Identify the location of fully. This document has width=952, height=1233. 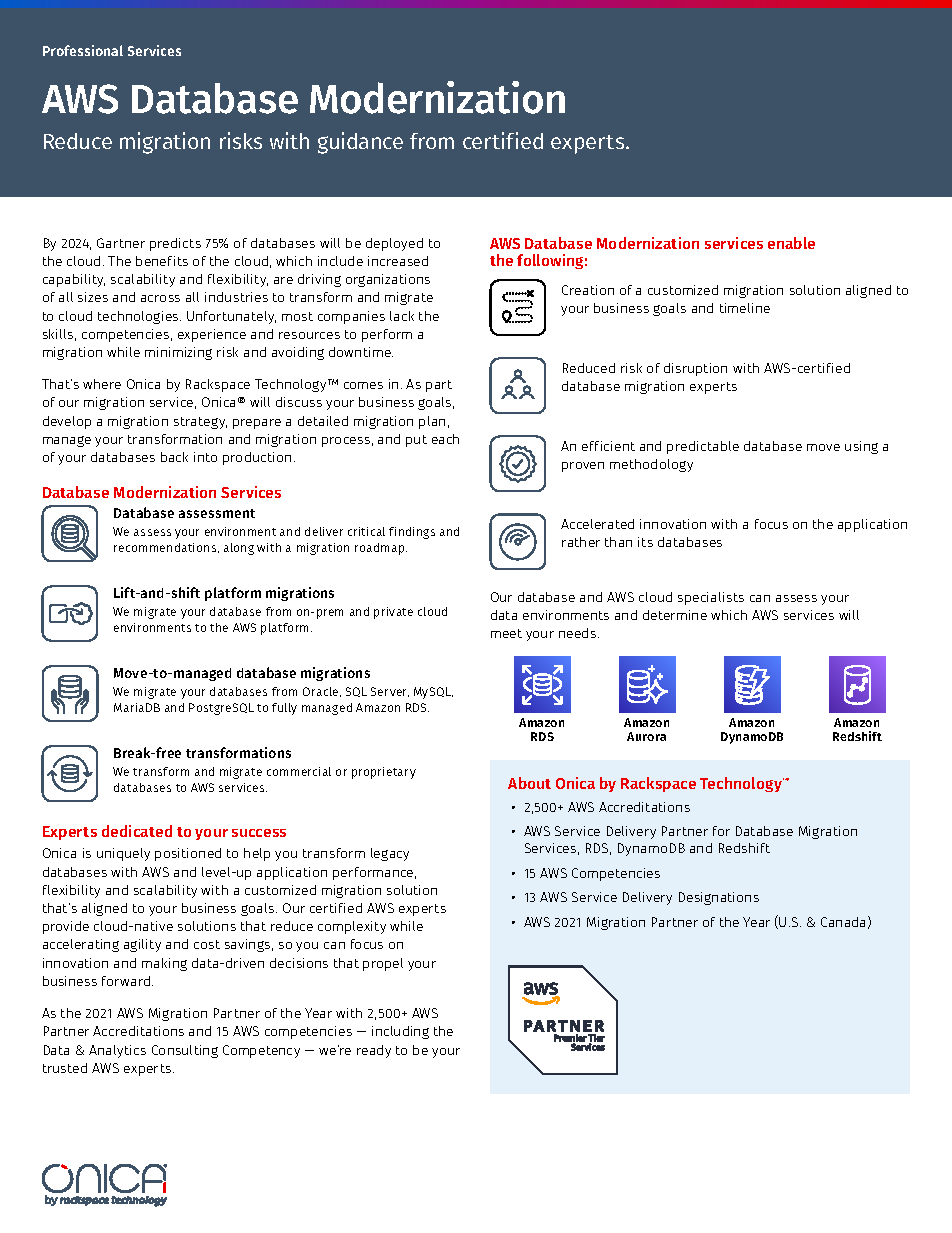
(284, 709).
